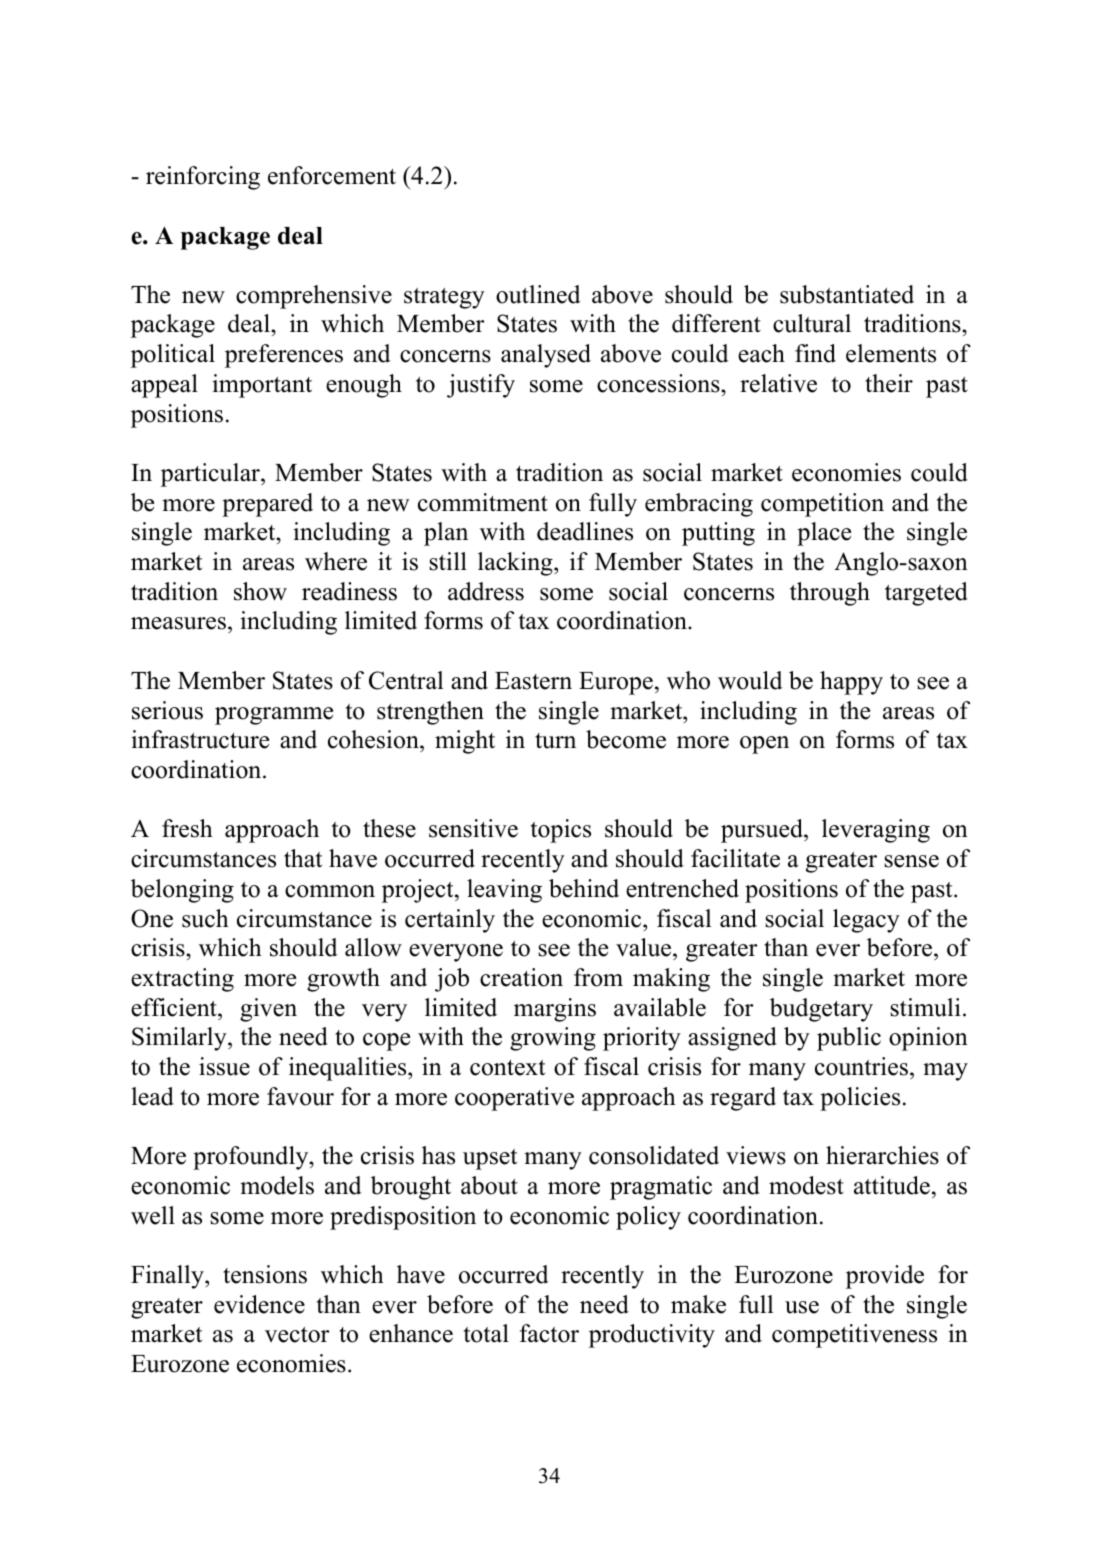 This screenshot has height=1554, width=1098. What do you see at coordinates (847, 294) in the screenshot?
I see `substantiated` at bounding box center [847, 294].
